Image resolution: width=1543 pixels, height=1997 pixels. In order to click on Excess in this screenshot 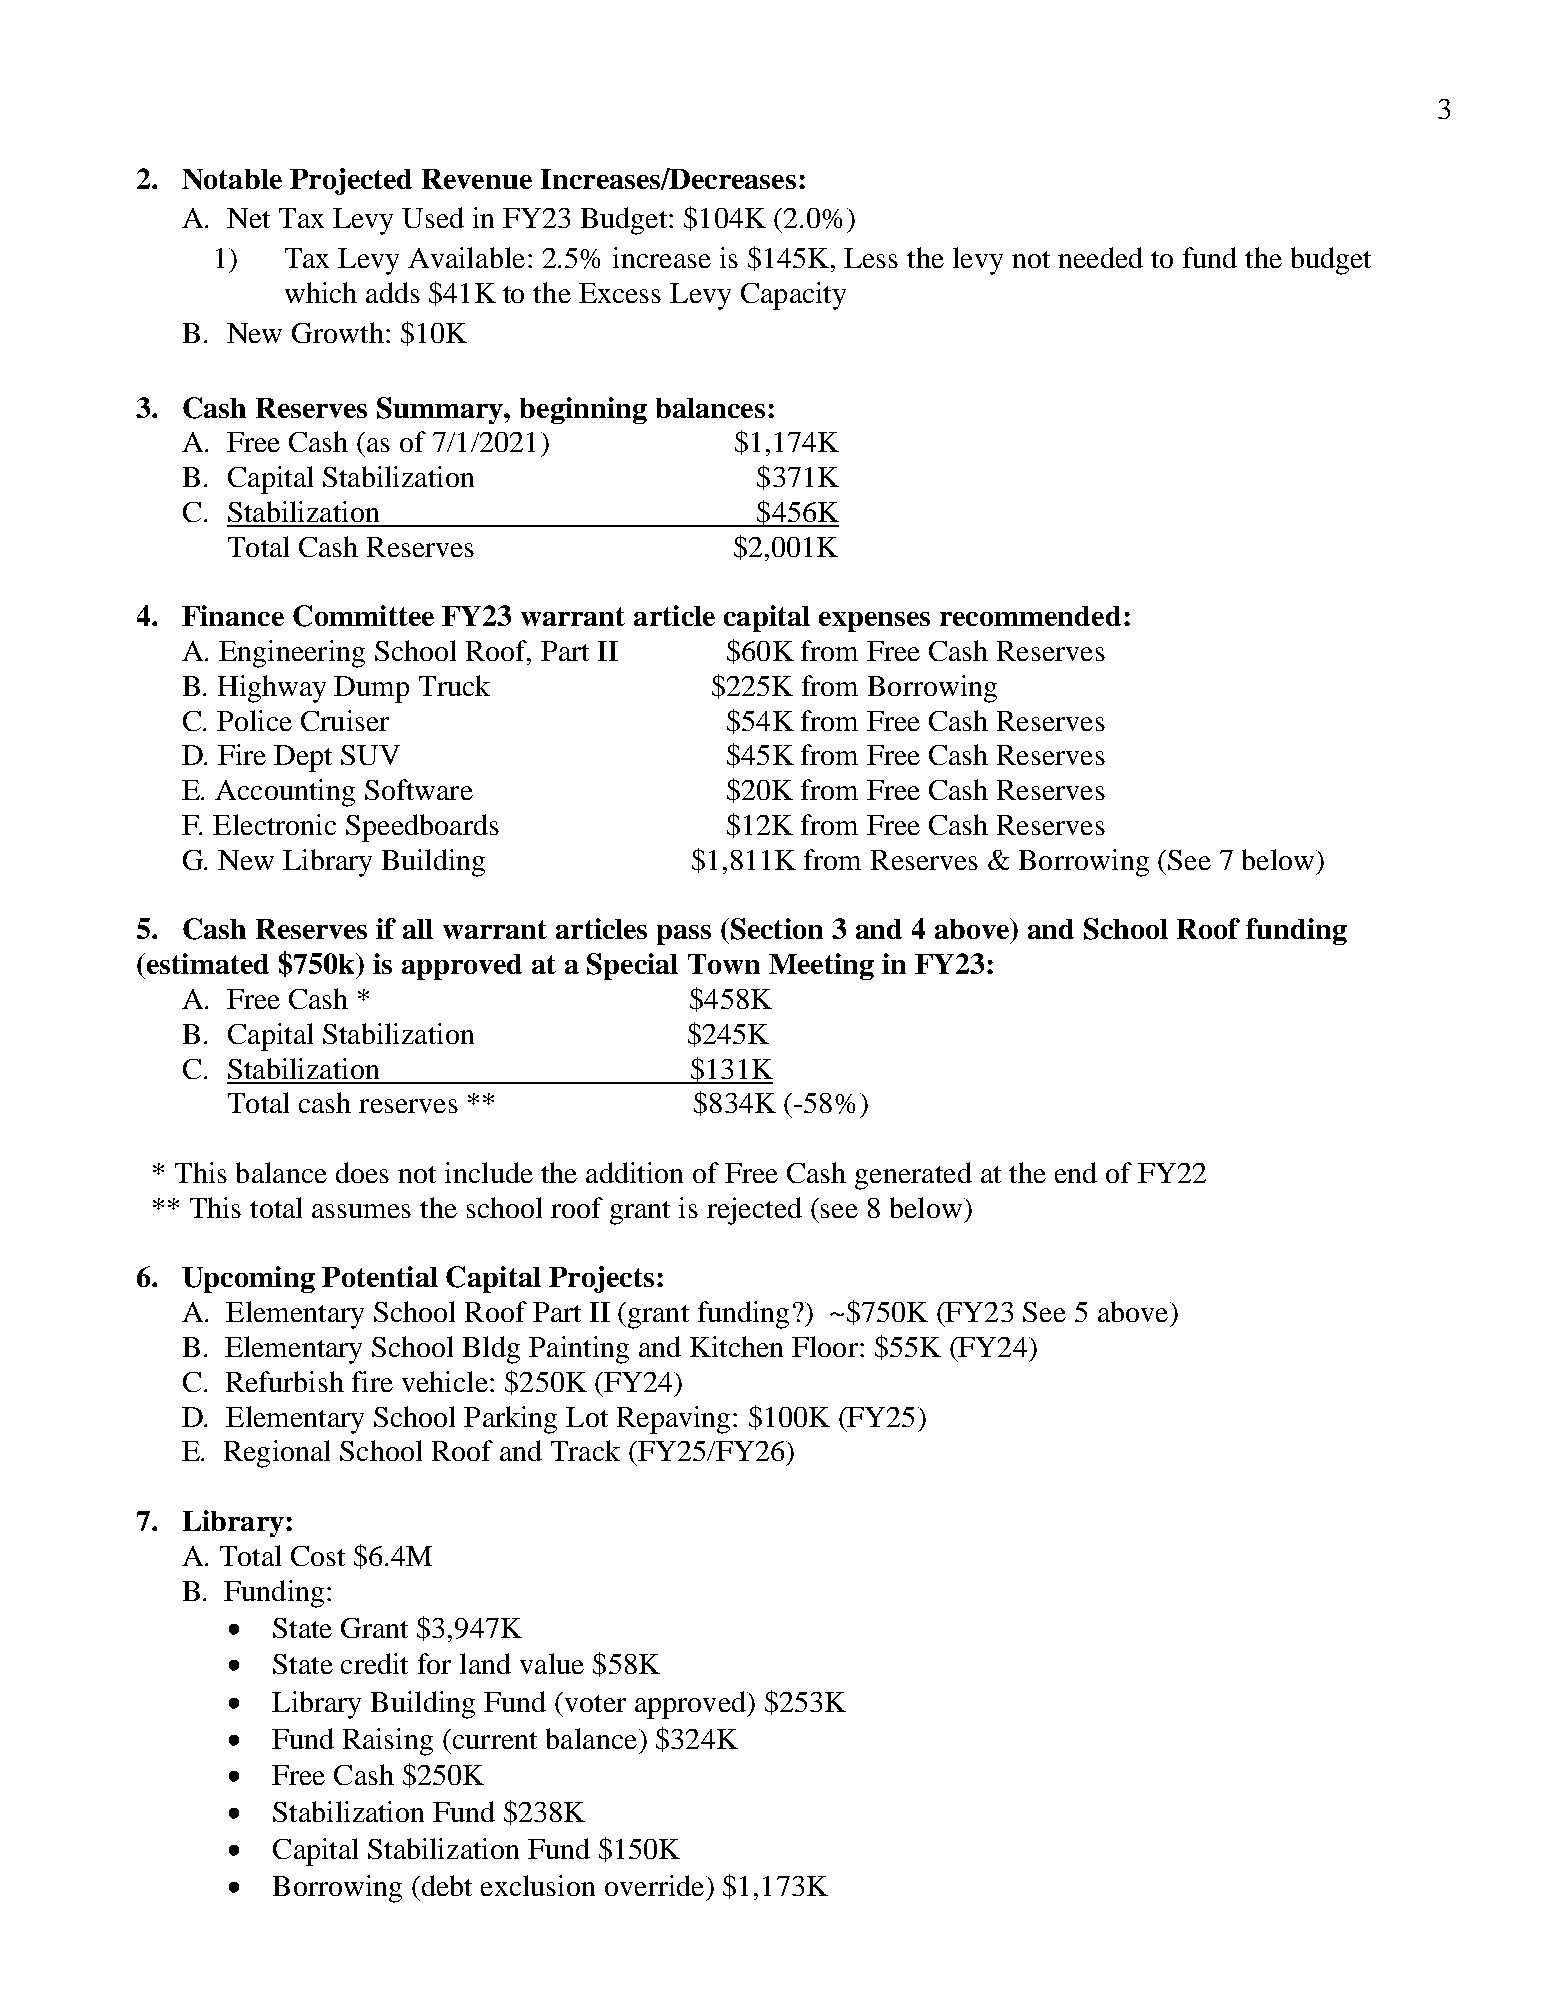, I will do `click(620, 293)`.
